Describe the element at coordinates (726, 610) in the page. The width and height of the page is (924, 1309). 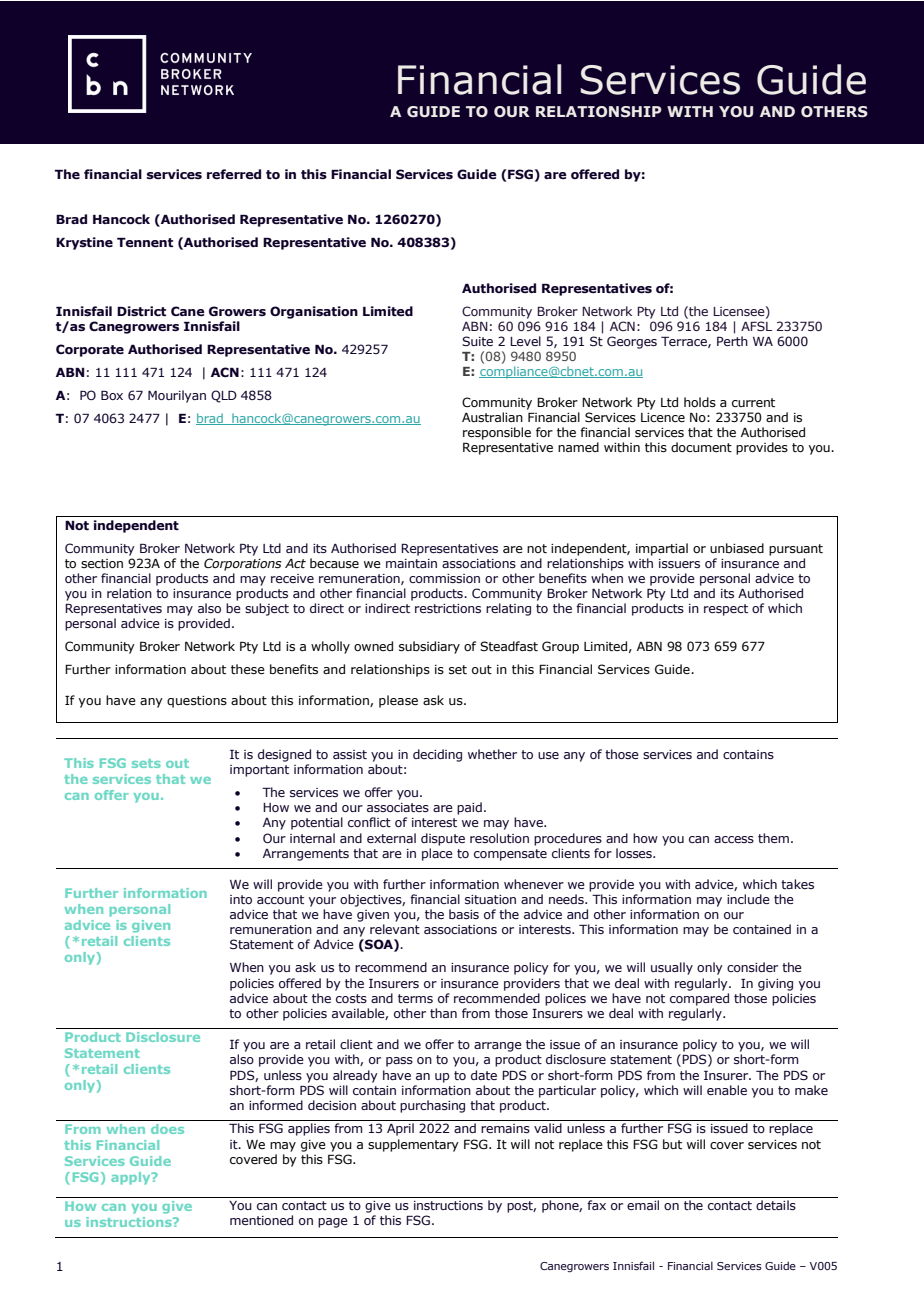
I see `respect` at that location.
